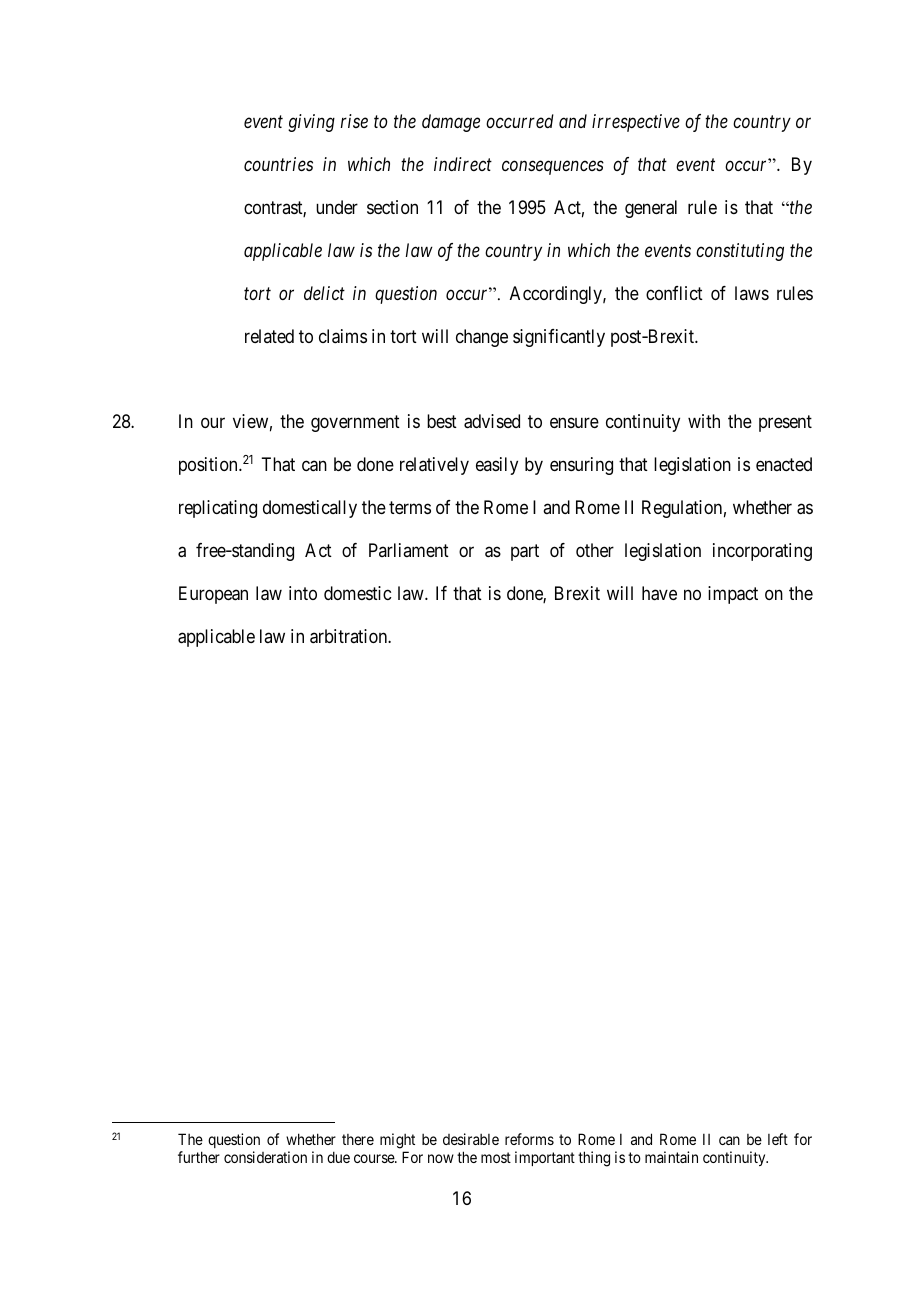 The image size is (924, 1308). What do you see at coordinates (525, 552) in the image?
I see `part` at bounding box center [525, 552].
